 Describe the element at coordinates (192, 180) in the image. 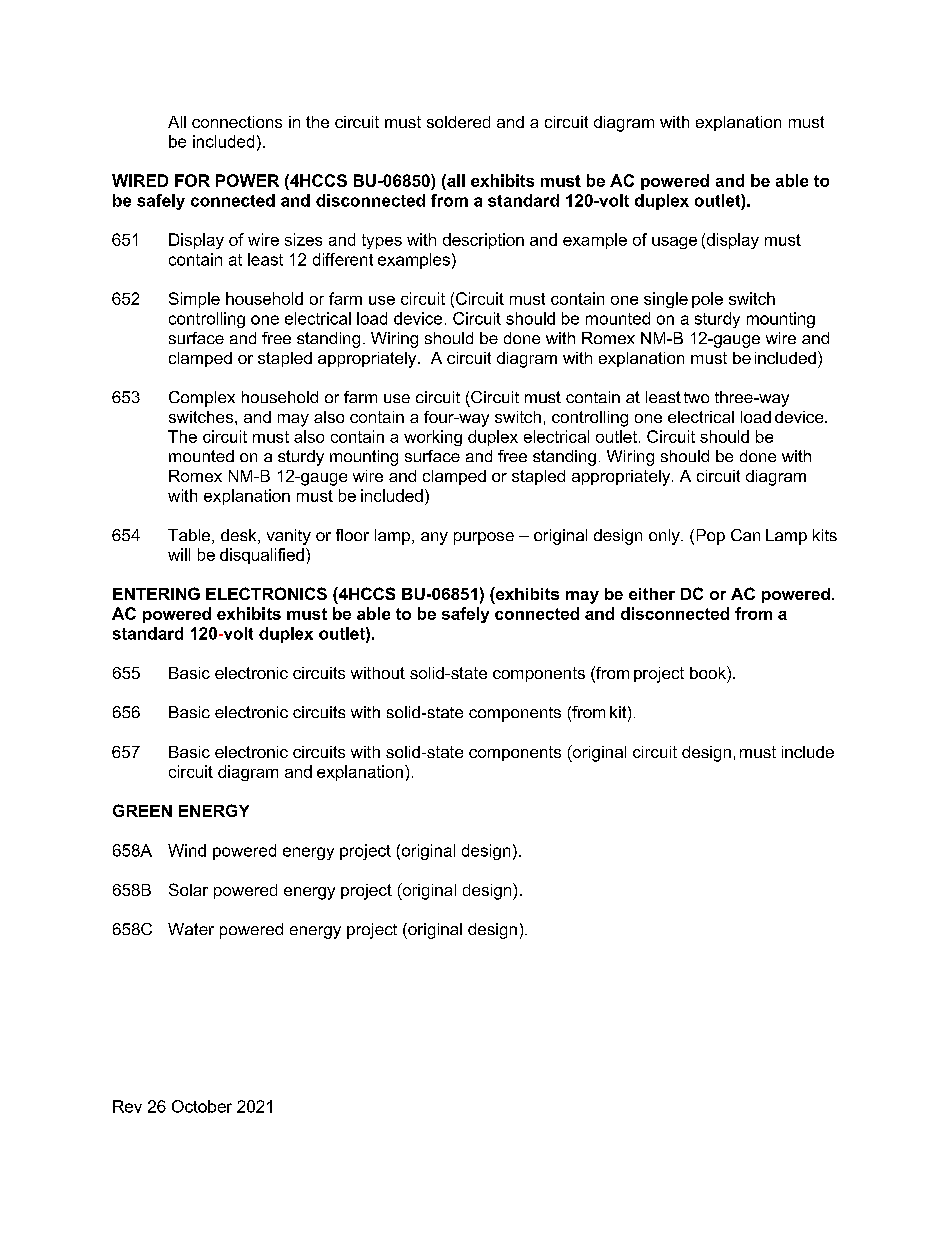

I see `FOR` at that location.
